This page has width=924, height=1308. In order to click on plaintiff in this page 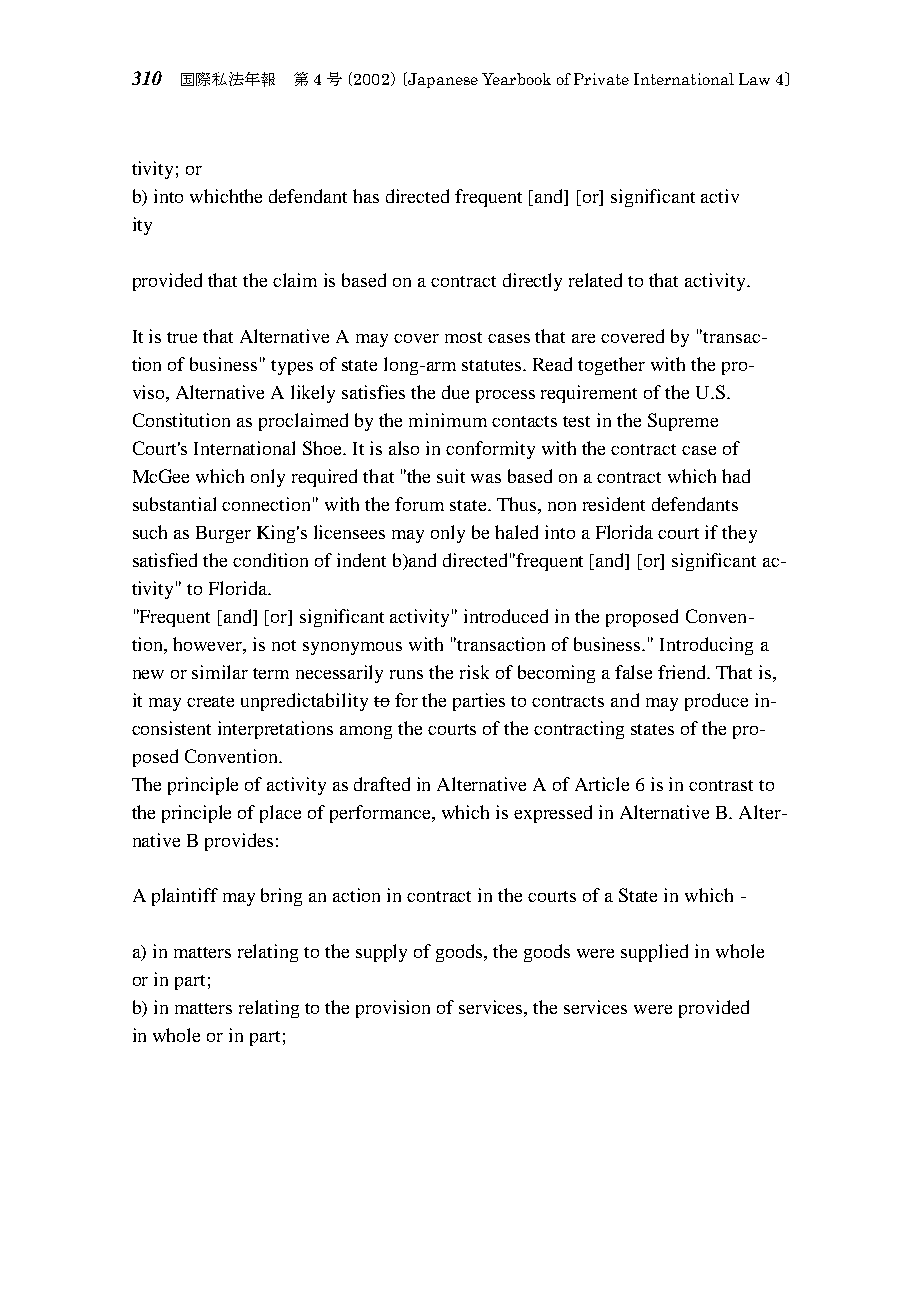, I will do `click(185, 897)`.
